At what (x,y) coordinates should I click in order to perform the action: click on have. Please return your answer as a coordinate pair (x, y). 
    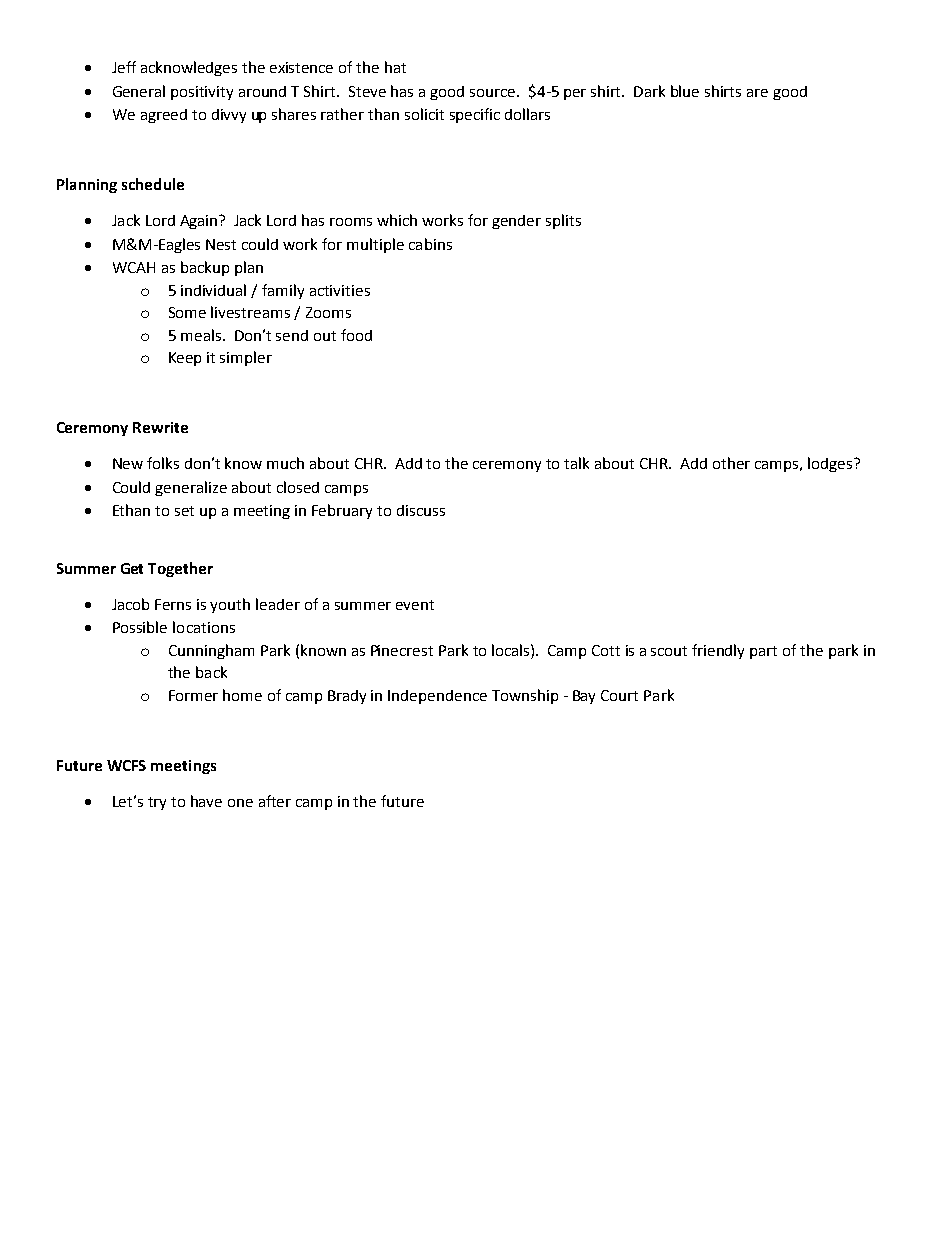
    Looking at the image, I should click on (206, 801).
